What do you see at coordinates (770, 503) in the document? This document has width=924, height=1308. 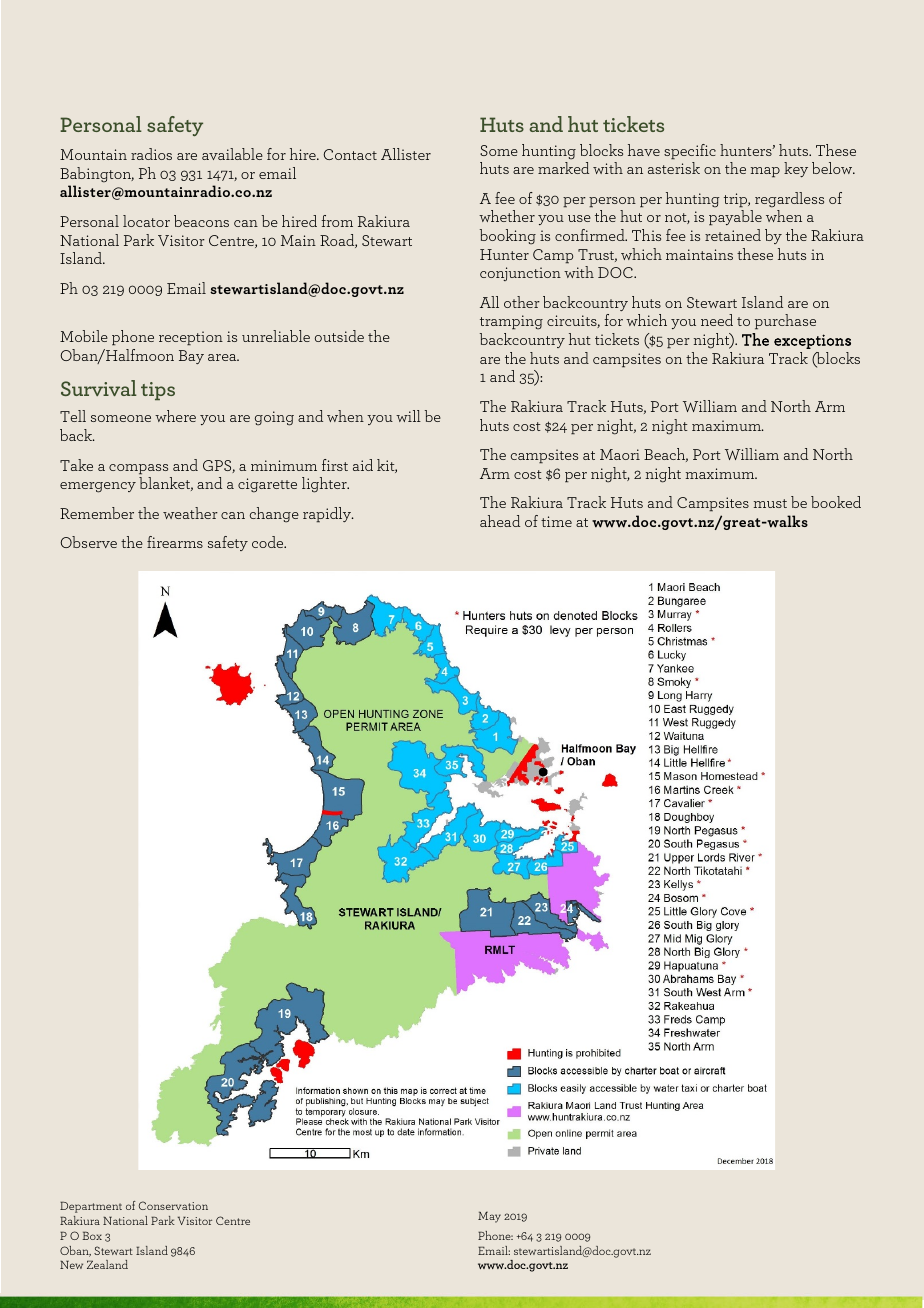 I see `must` at bounding box center [770, 503].
